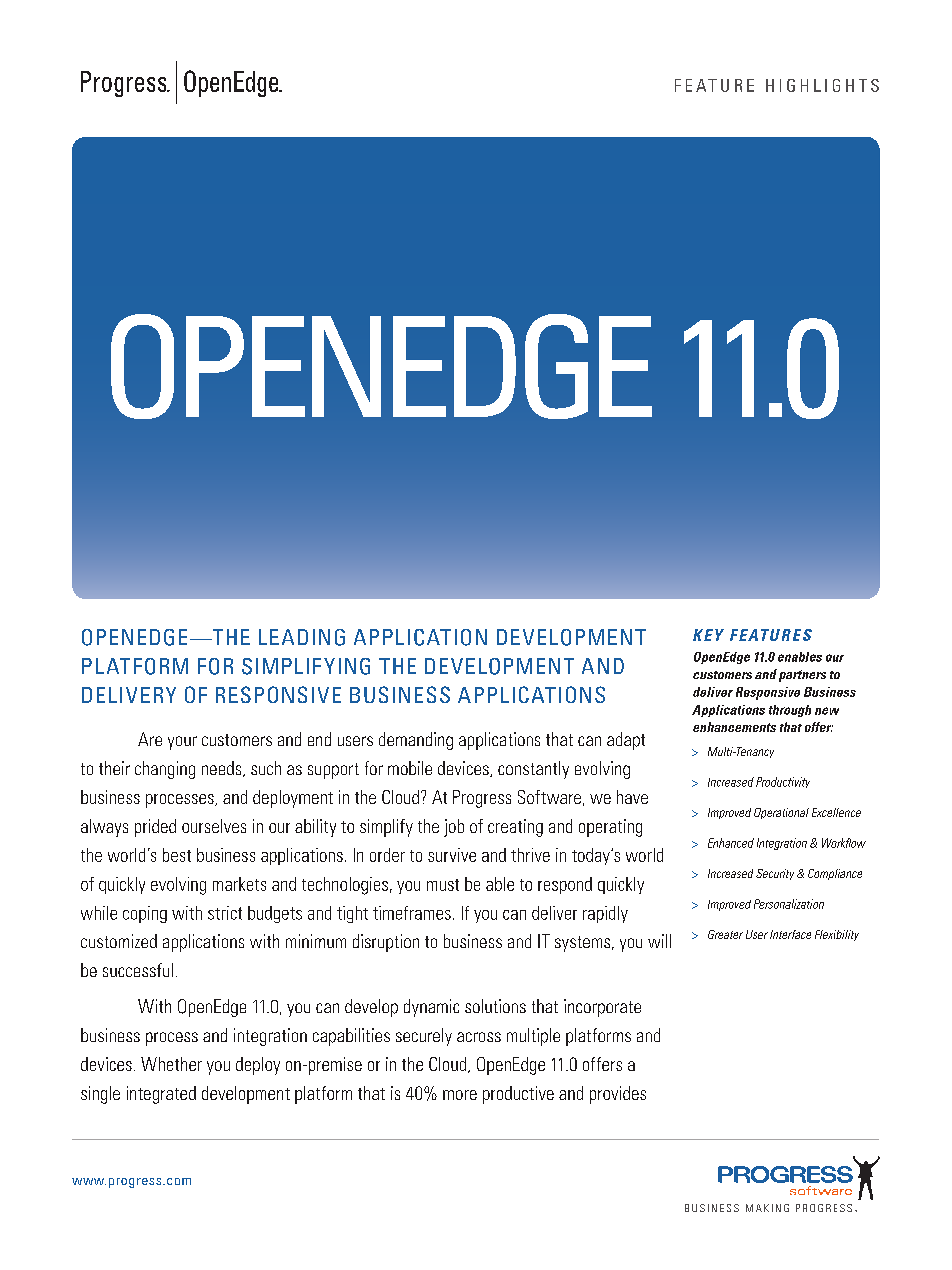  I want to click on leading, so click(302, 637).
